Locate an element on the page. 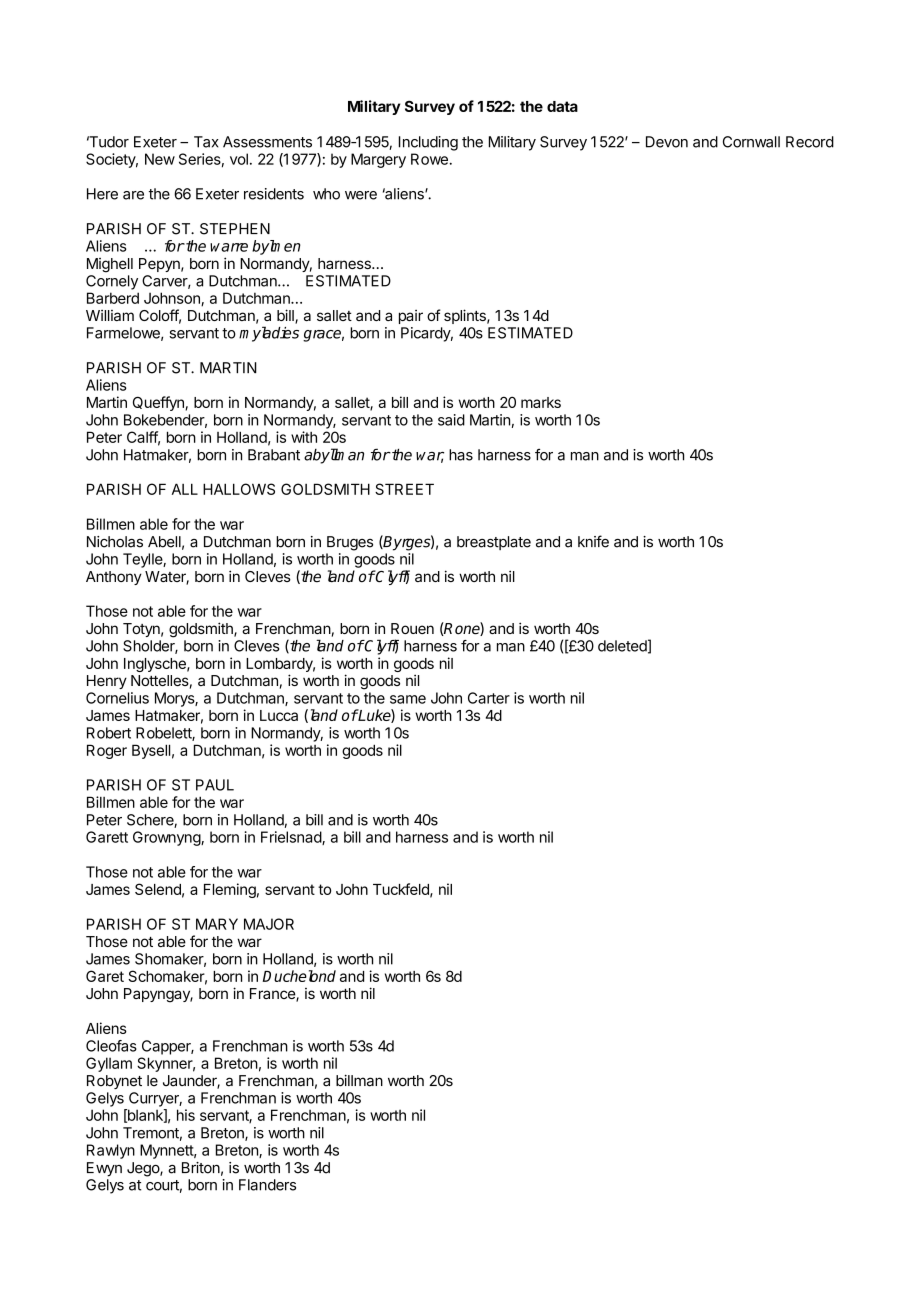 This page has width=924, height=1308. Anthony is located at coordinates (114, 578).
